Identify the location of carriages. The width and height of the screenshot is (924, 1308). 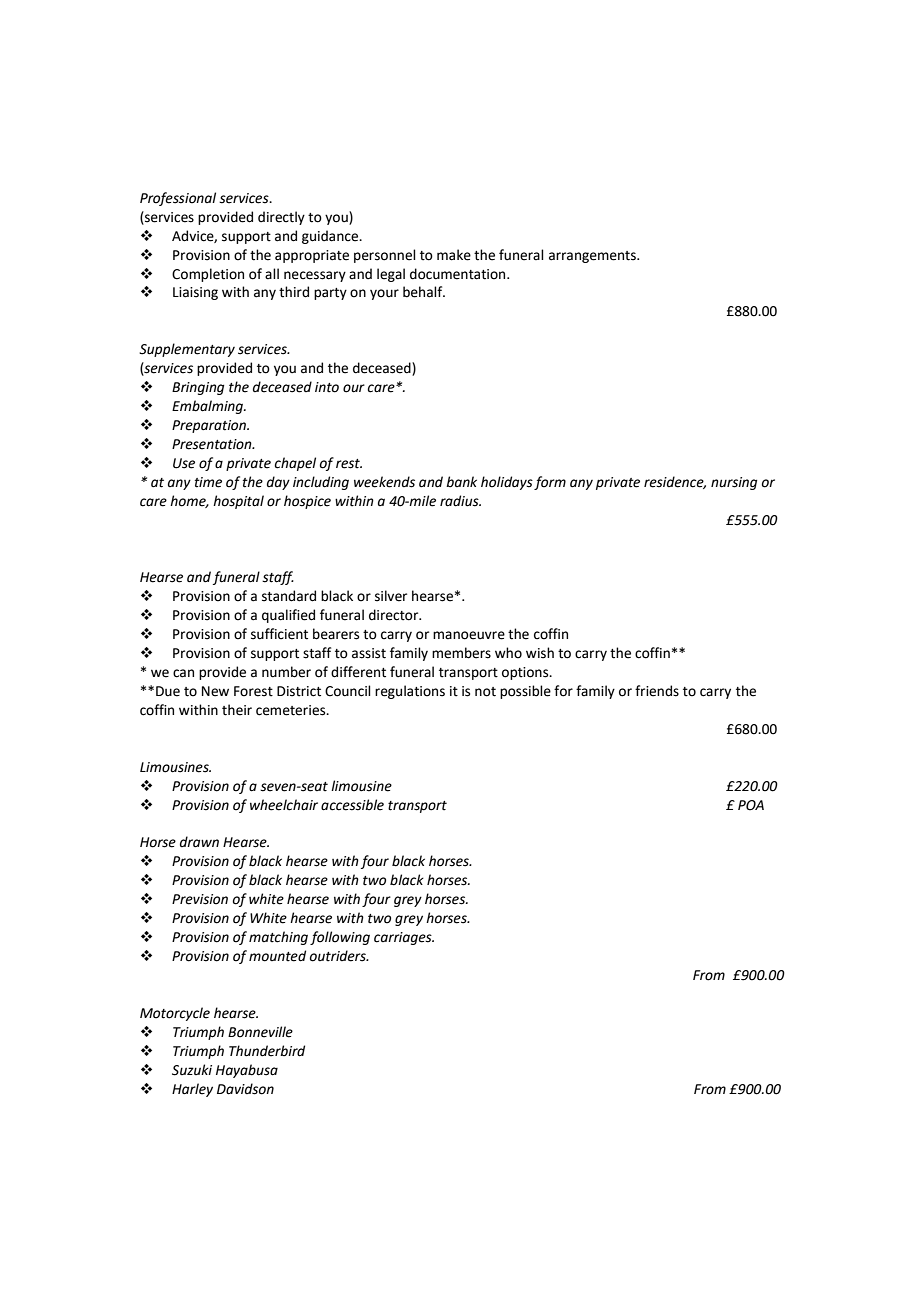
(404, 938).
